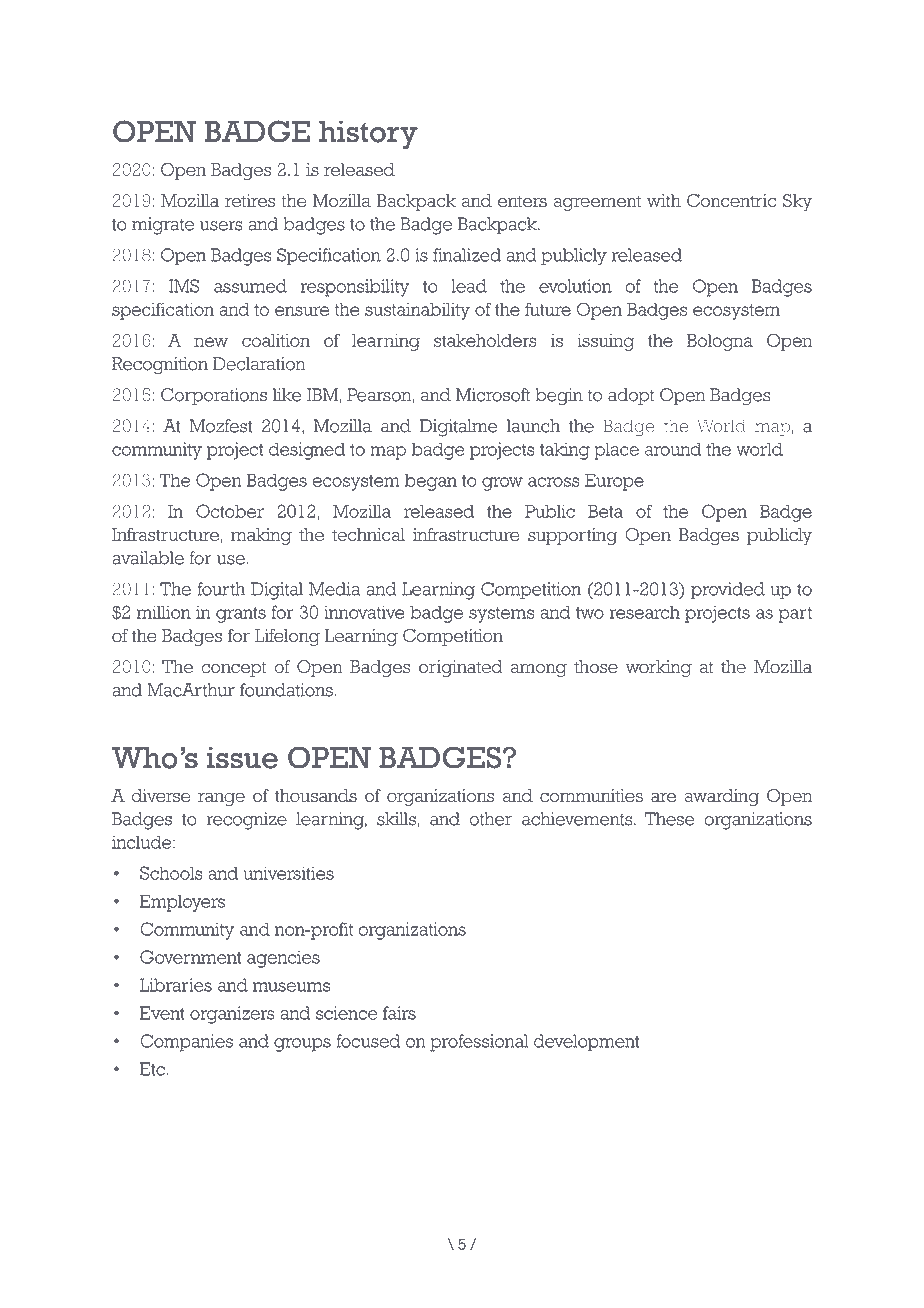 The height and width of the document is (1308, 924). I want to click on organizers, so click(232, 1015).
